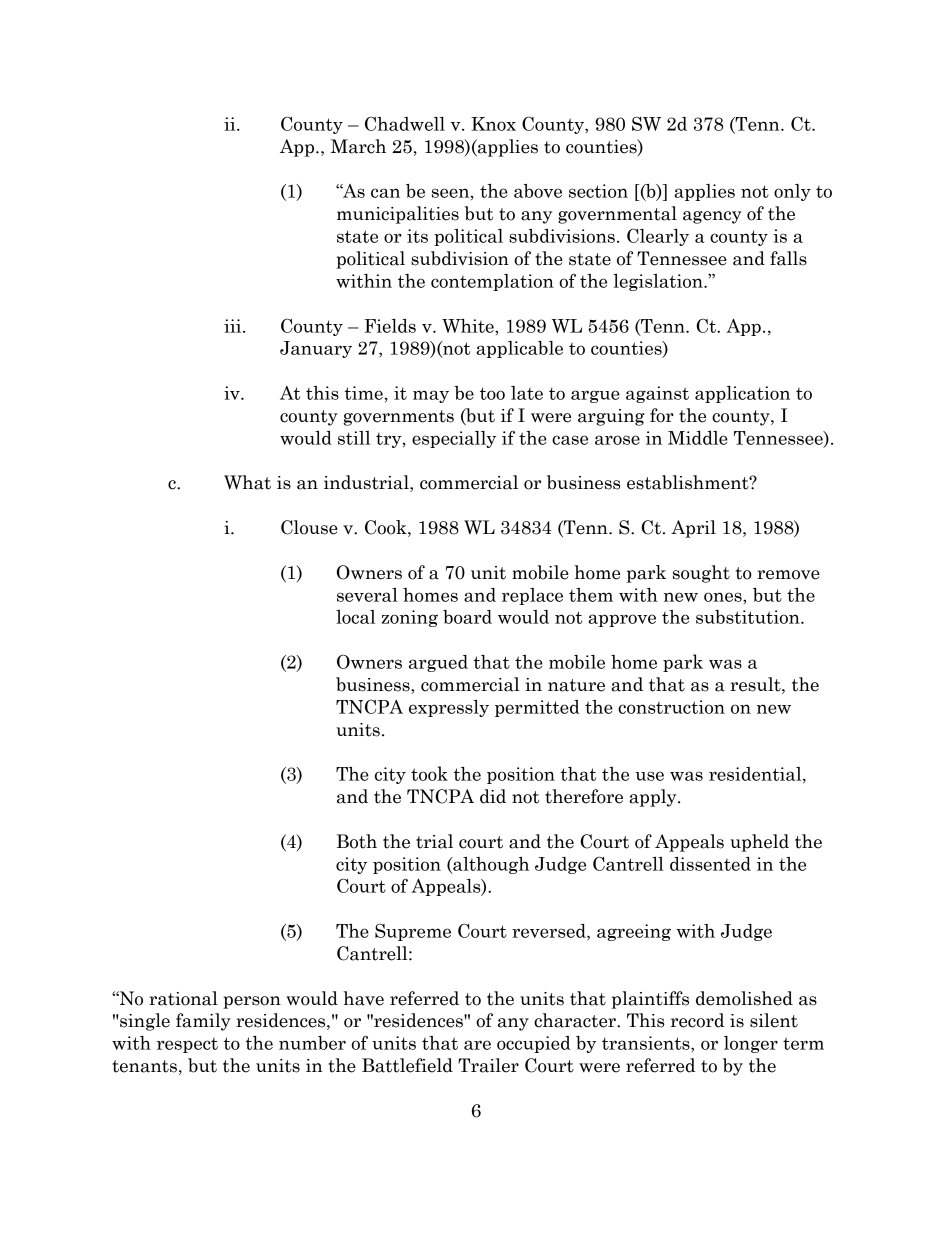  Describe the element at coordinates (493, 124) in the screenshot. I see `Knox` at that location.
